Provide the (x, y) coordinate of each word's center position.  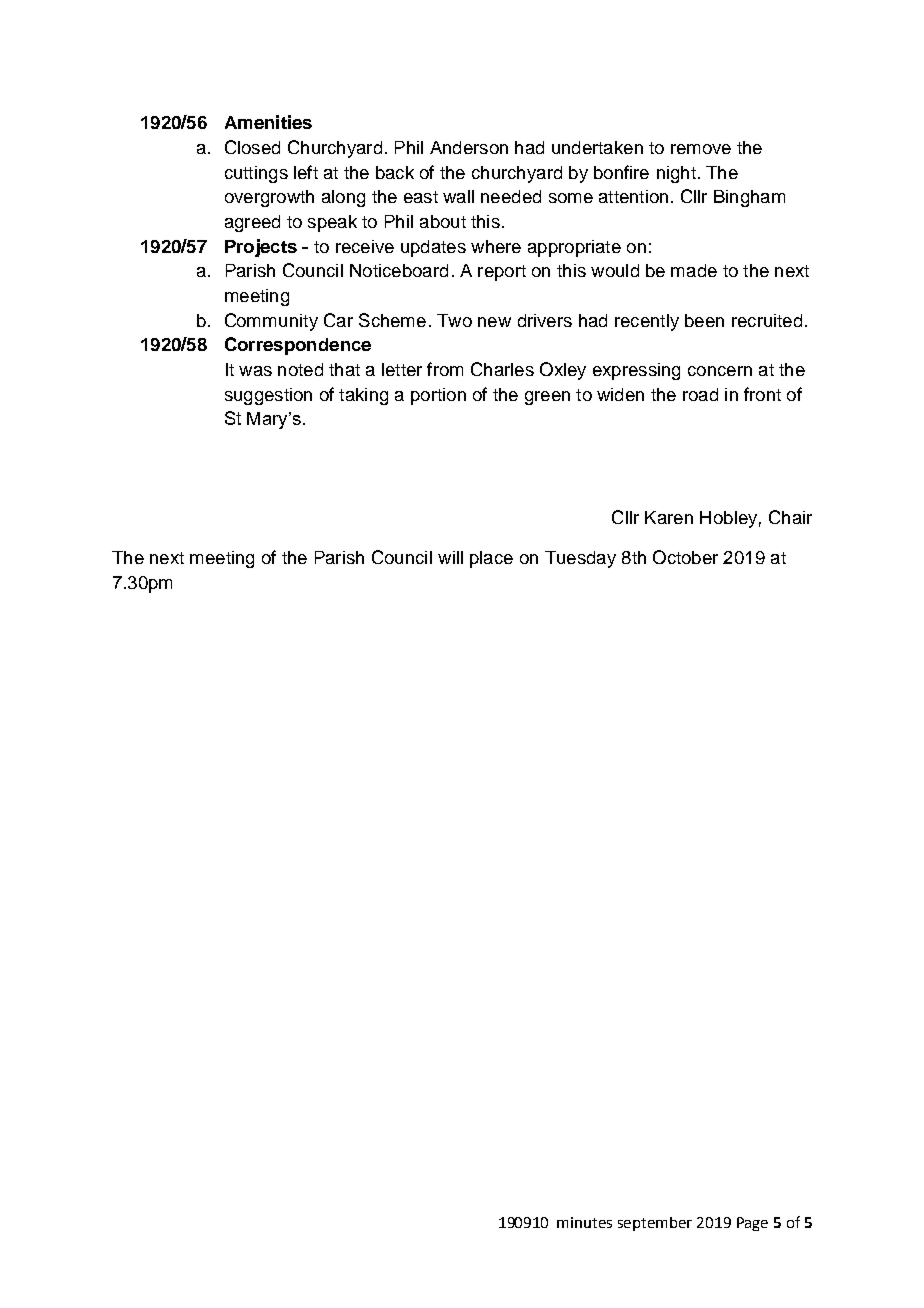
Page (752, 1224)
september (655, 1224)
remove (701, 149)
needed (511, 196)
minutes (584, 1222)
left (306, 172)
